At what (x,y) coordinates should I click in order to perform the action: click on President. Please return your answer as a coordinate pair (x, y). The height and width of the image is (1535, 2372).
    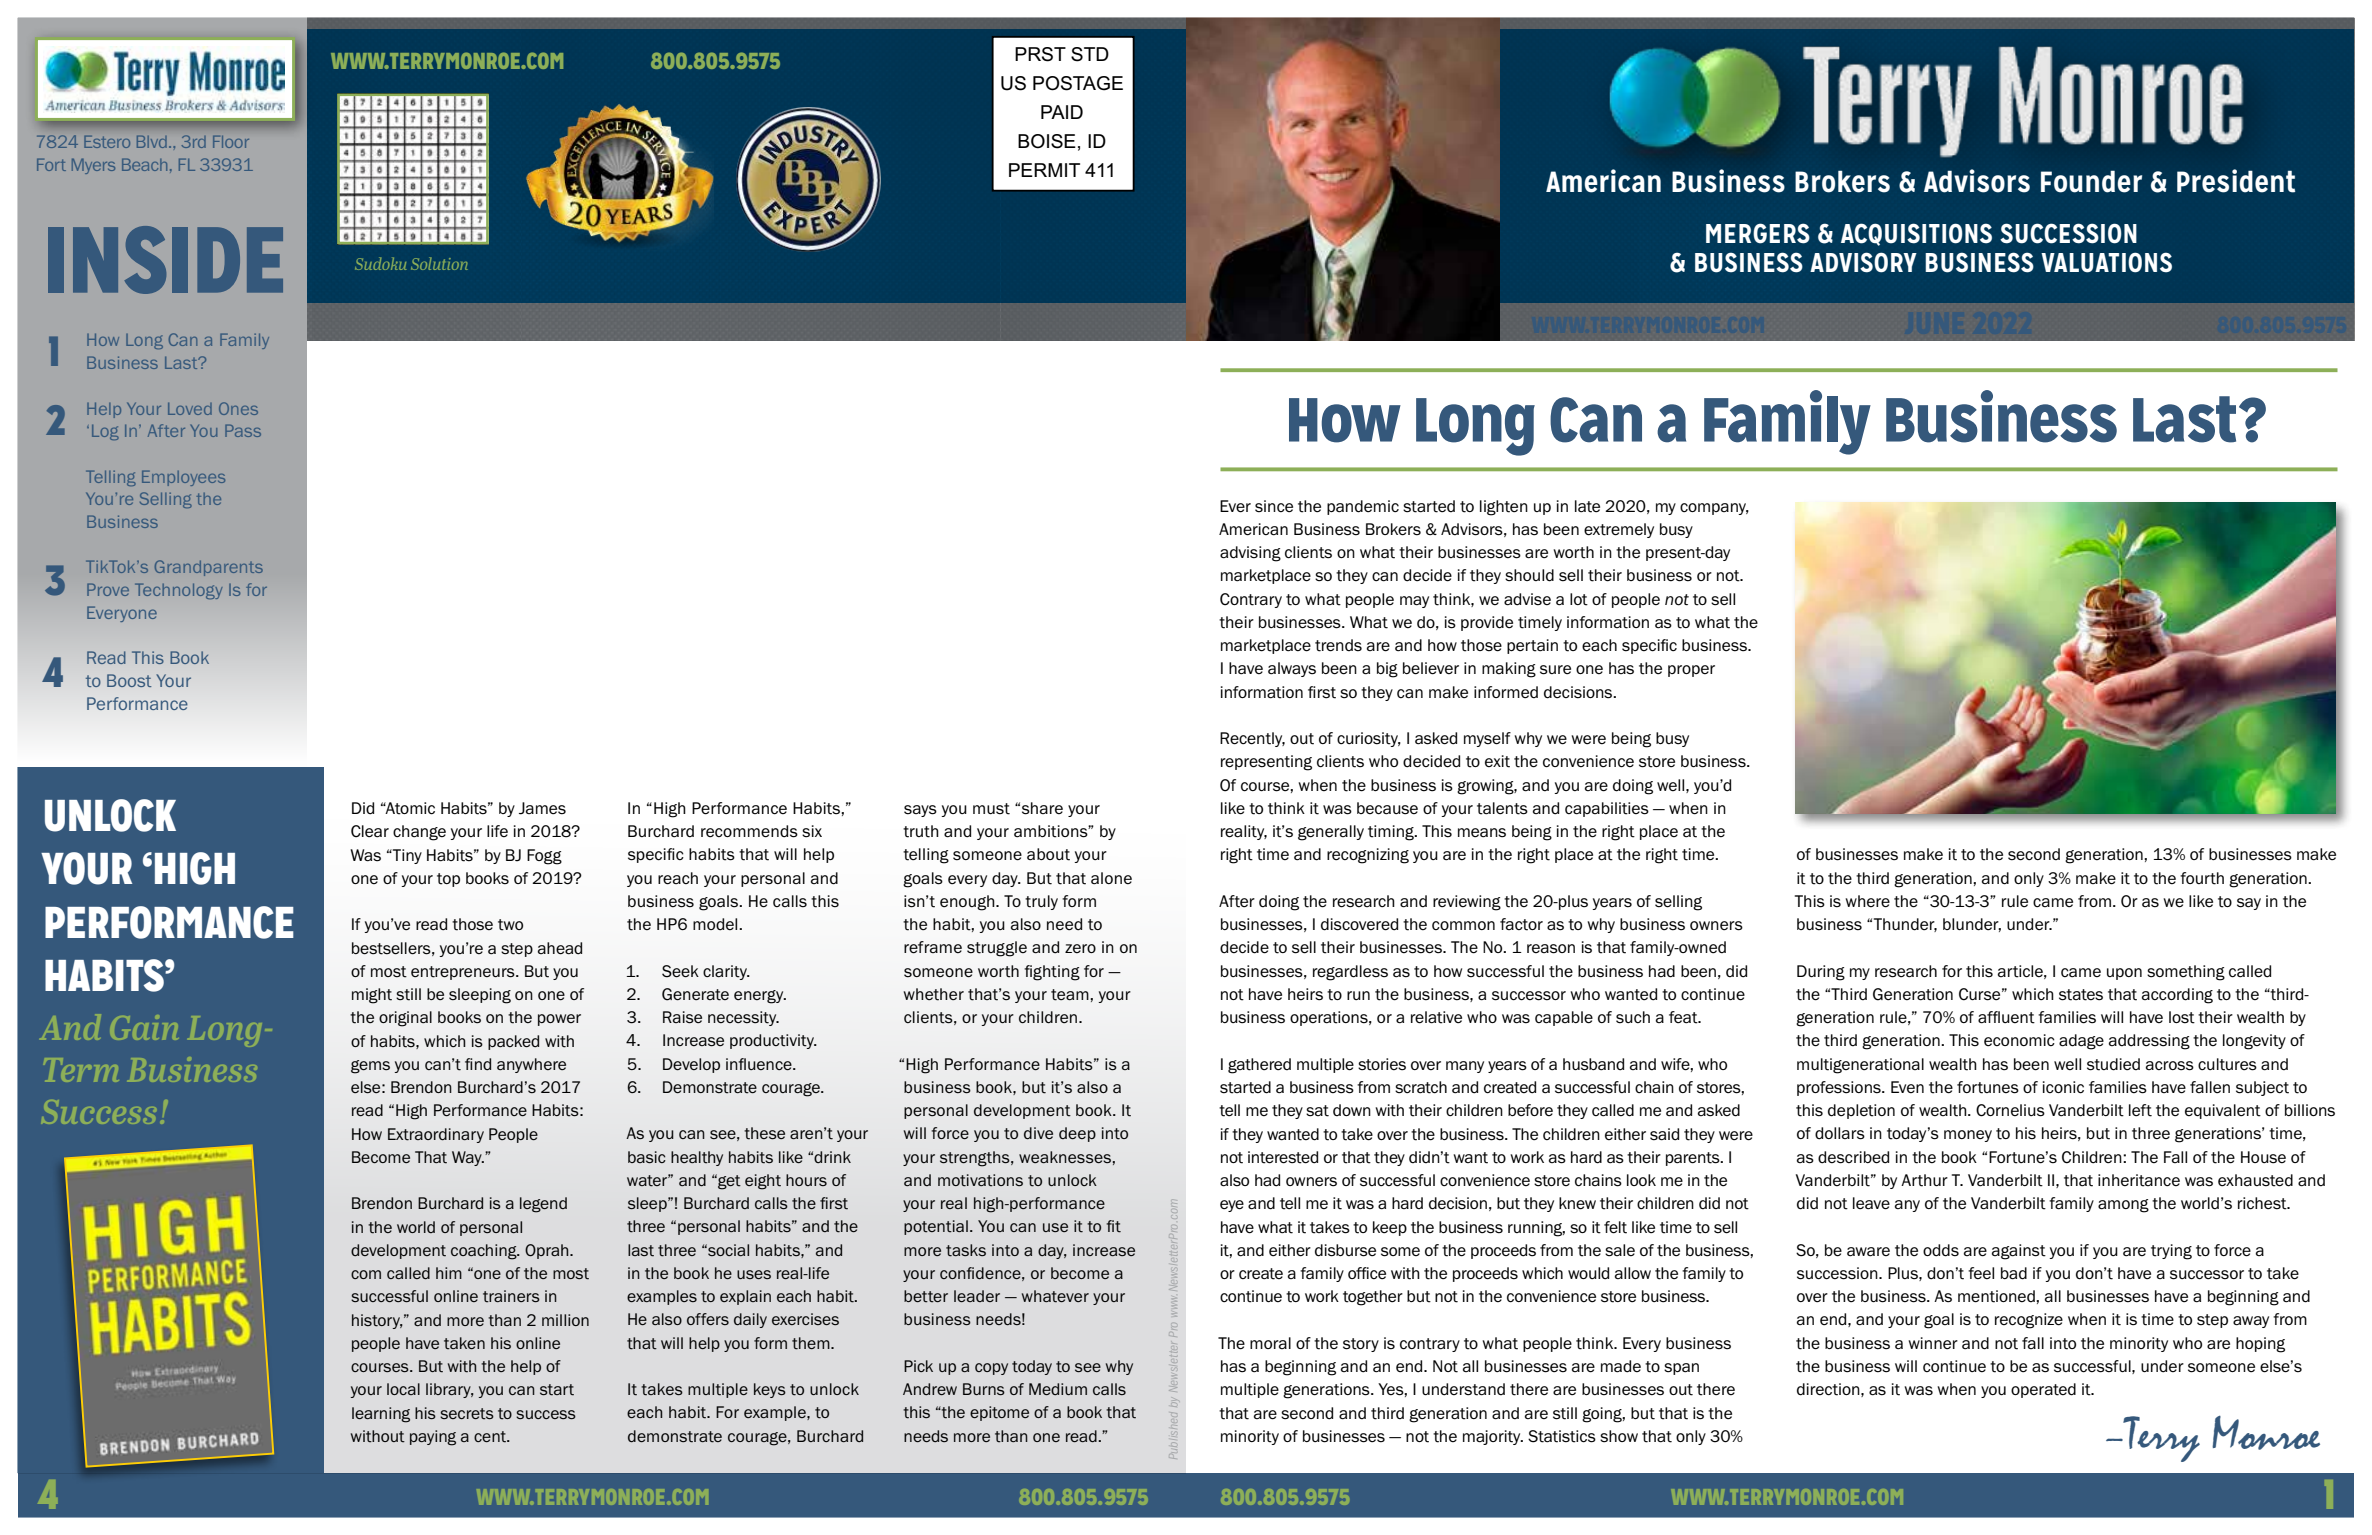
    Looking at the image, I should click on (2236, 181).
